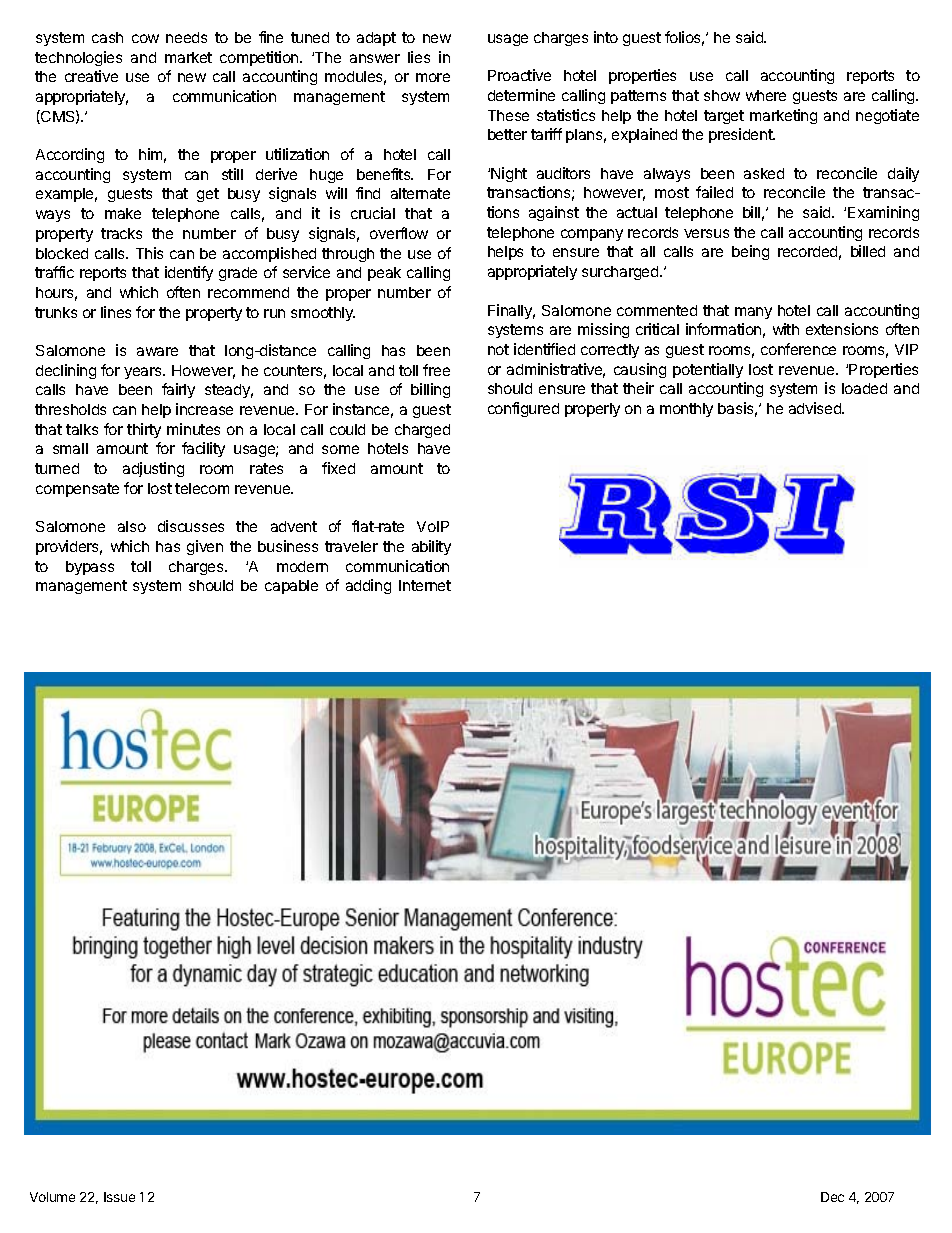 This screenshot has height=1233, width=952. Describe the element at coordinates (52, 1197) in the screenshot. I see `Volume` at that location.
